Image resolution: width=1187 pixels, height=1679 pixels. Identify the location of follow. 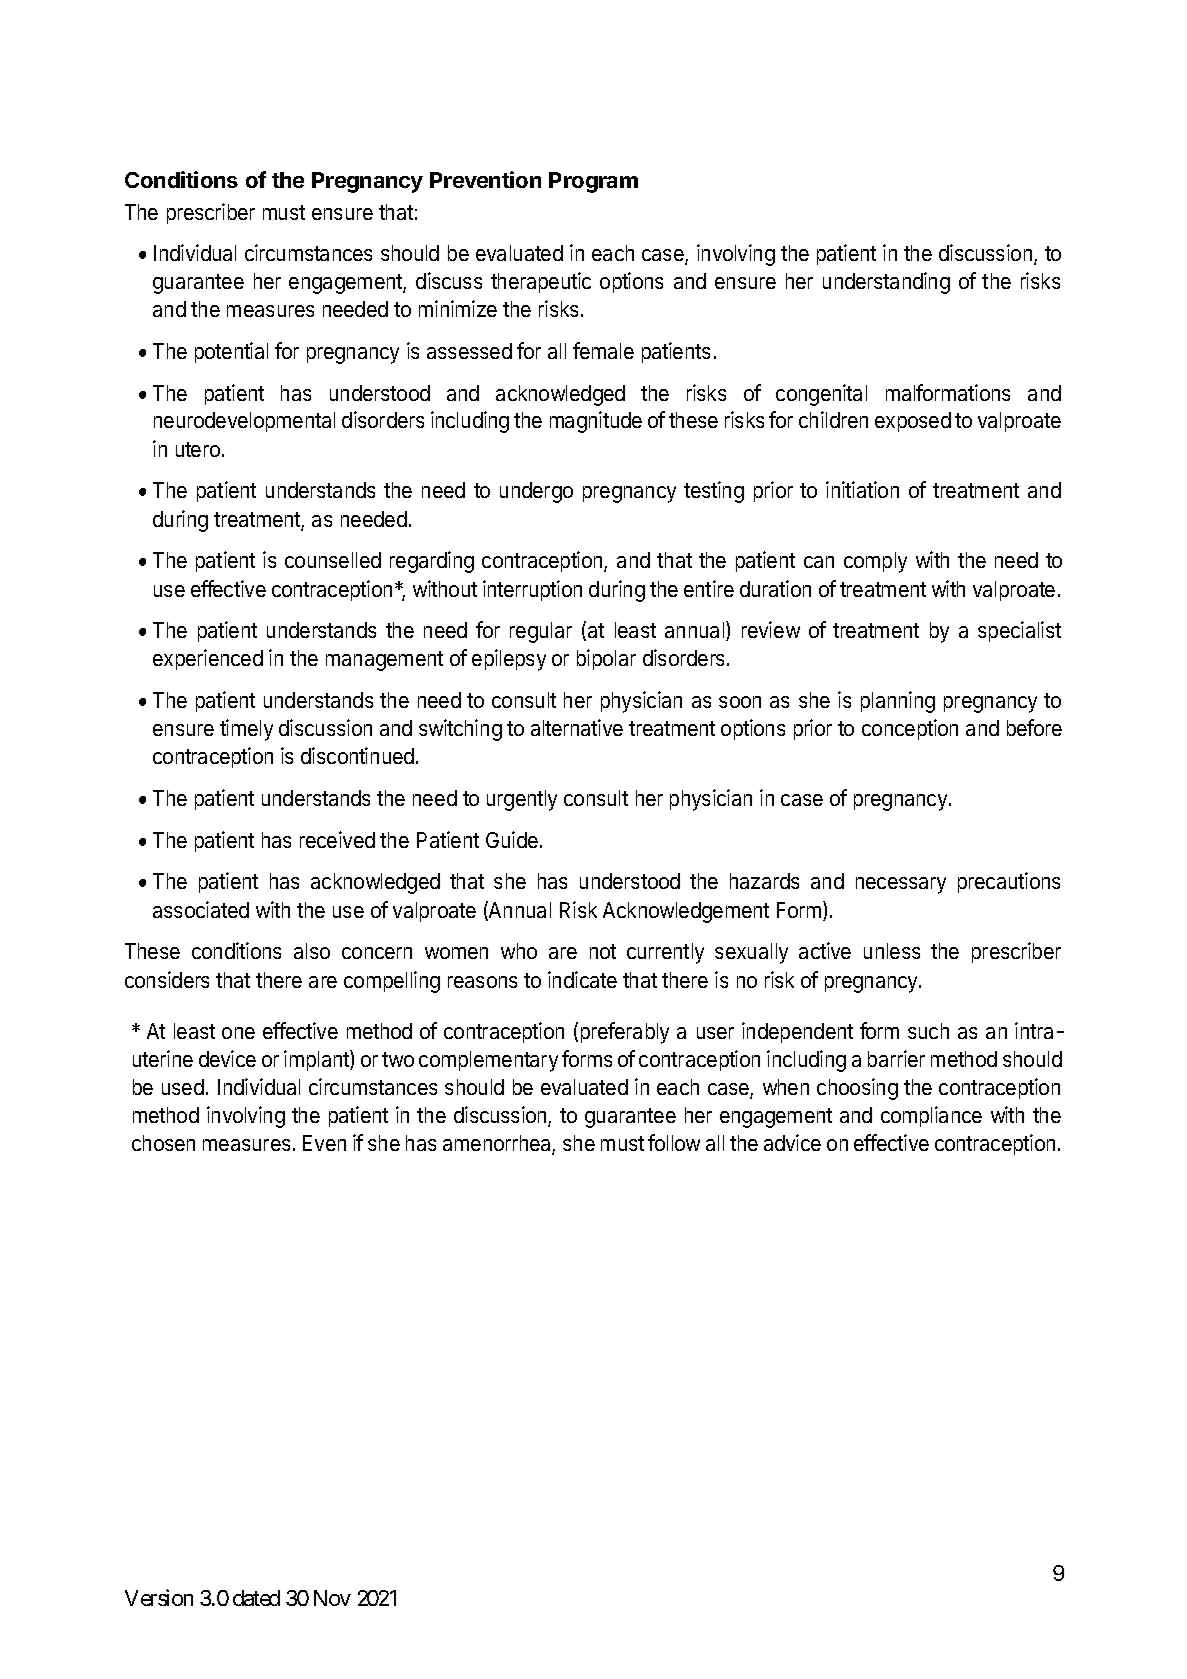
(674, 1142).
